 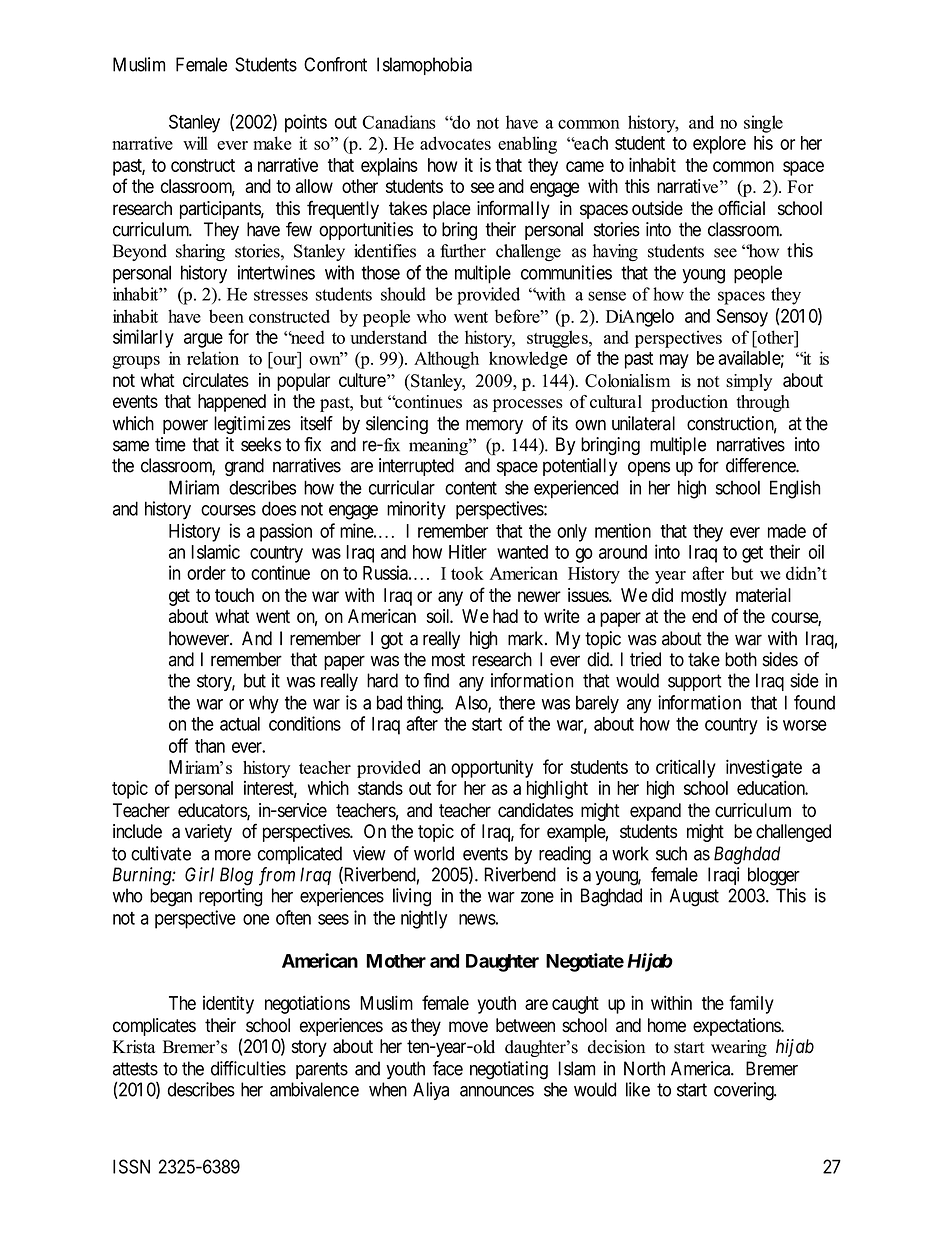 I want to click on relation, so click(x=213, y=358).
